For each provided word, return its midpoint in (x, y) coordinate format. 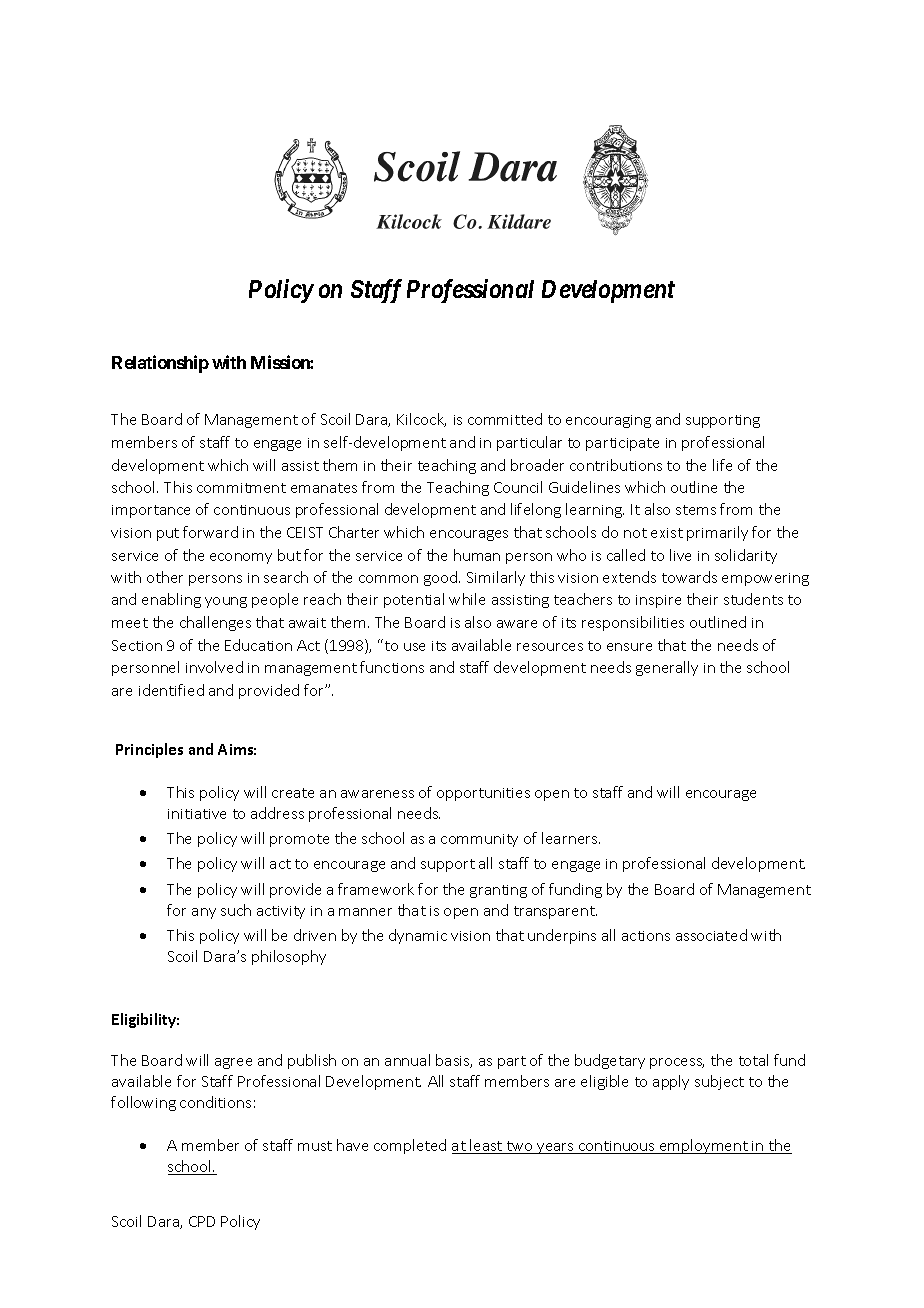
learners (571, 838)
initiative (197, 814)
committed (505, 419)
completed (410, 1146)
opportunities (483, 794)
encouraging (608, 421)
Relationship (160, 364)
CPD (202, 1221)
